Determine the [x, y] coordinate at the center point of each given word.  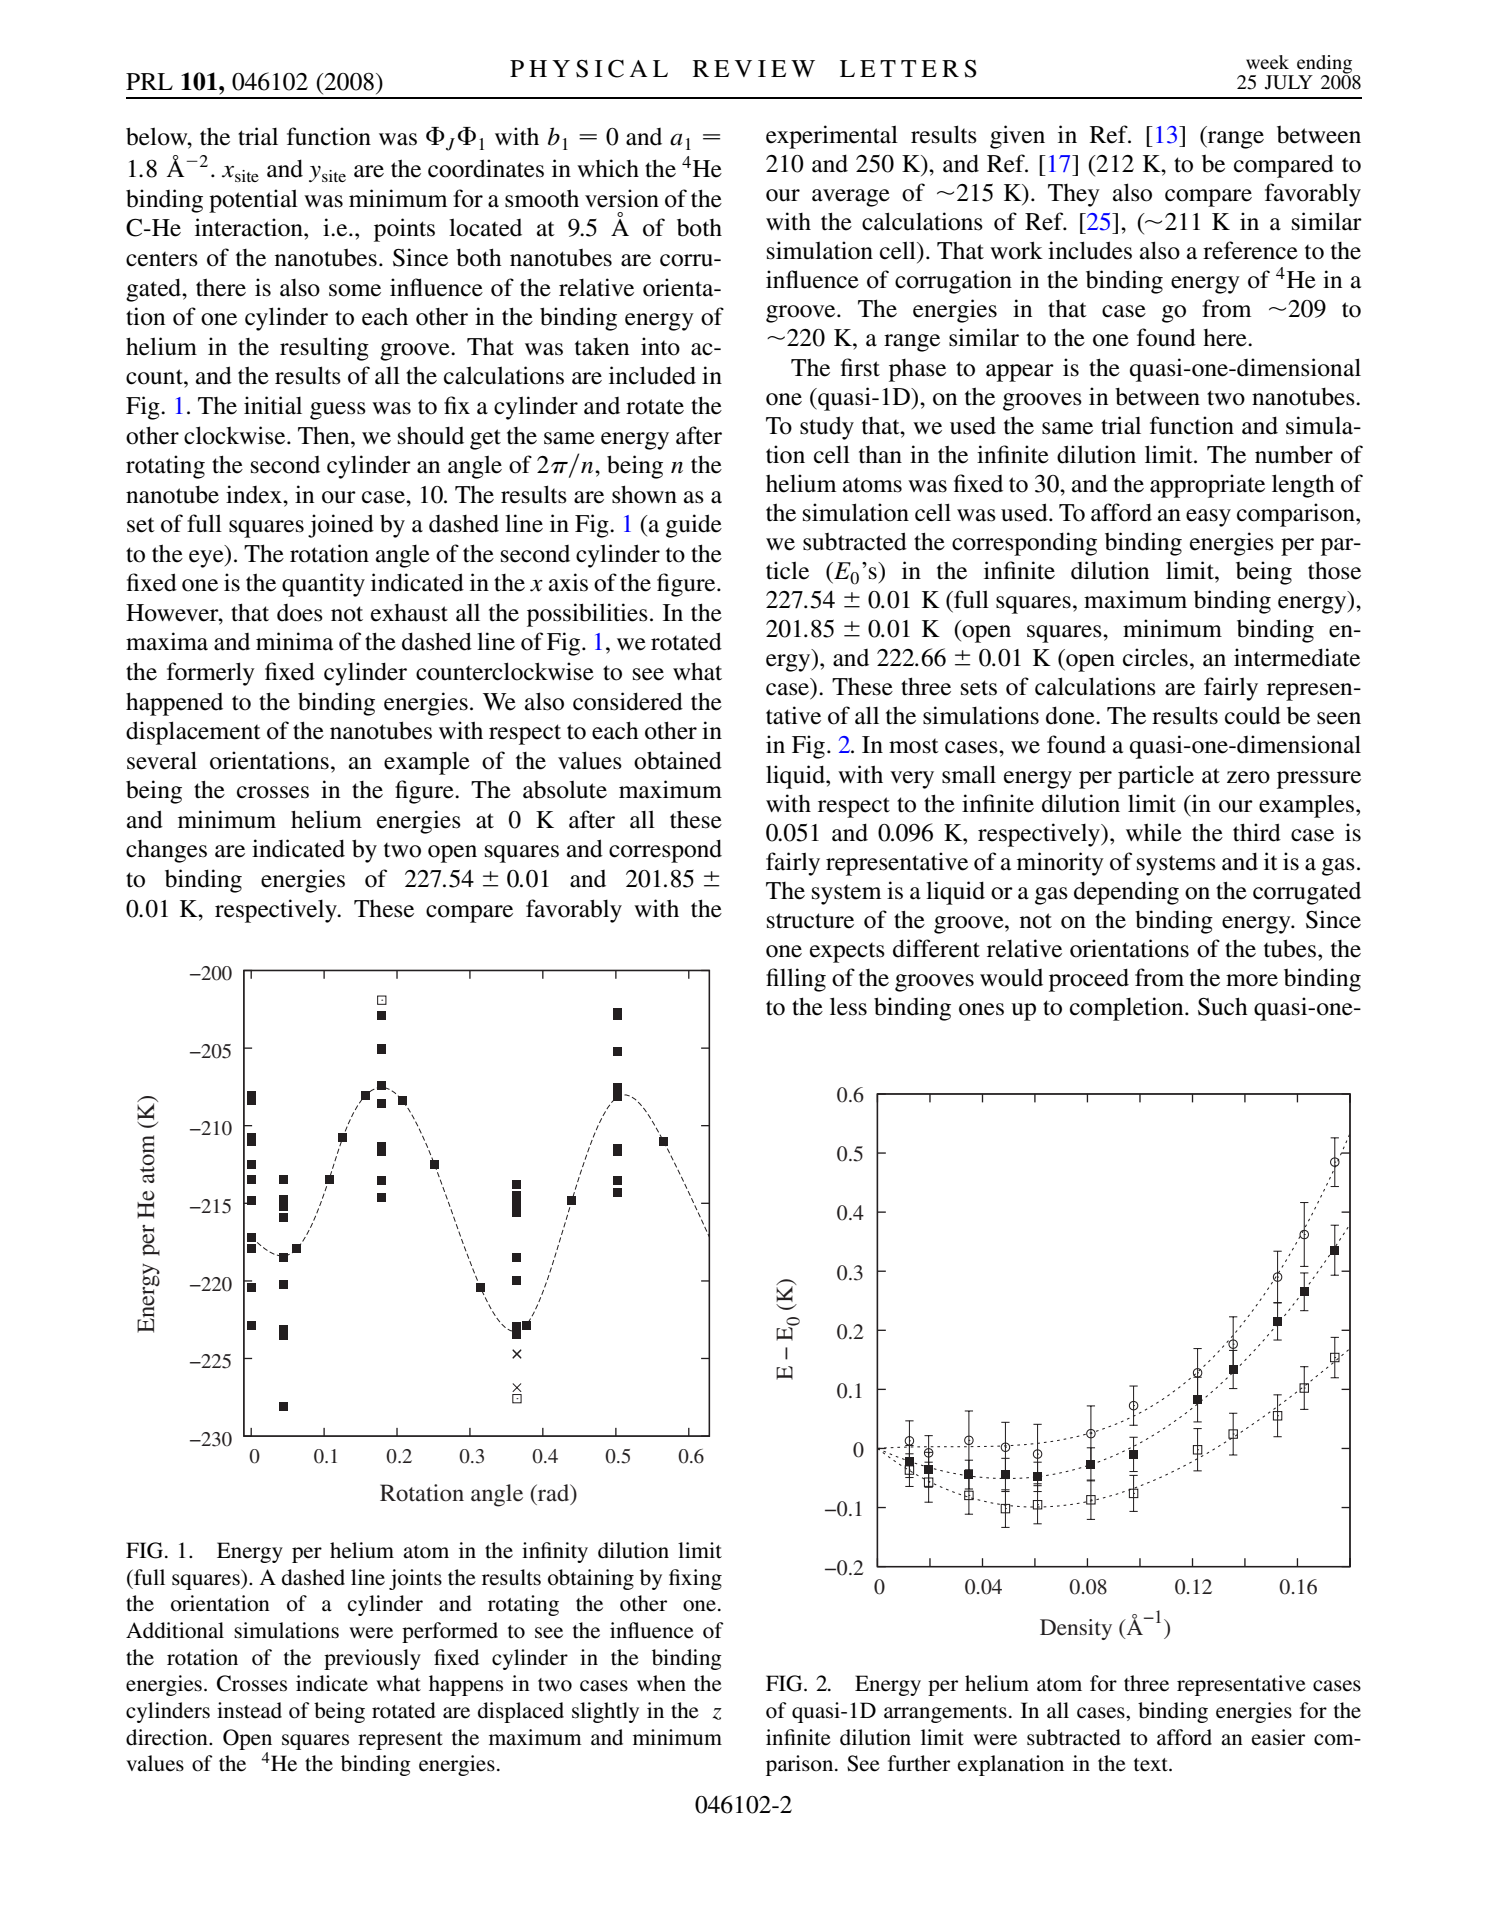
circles [1155, 657]
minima [294, 641]
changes [166, 851]
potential [253, 201]
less [848, 1006]
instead [249, 1710]
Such [1223, 1006]
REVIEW [754, 68]
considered [628, 701]
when [661, 1683]
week [1267, 62]
